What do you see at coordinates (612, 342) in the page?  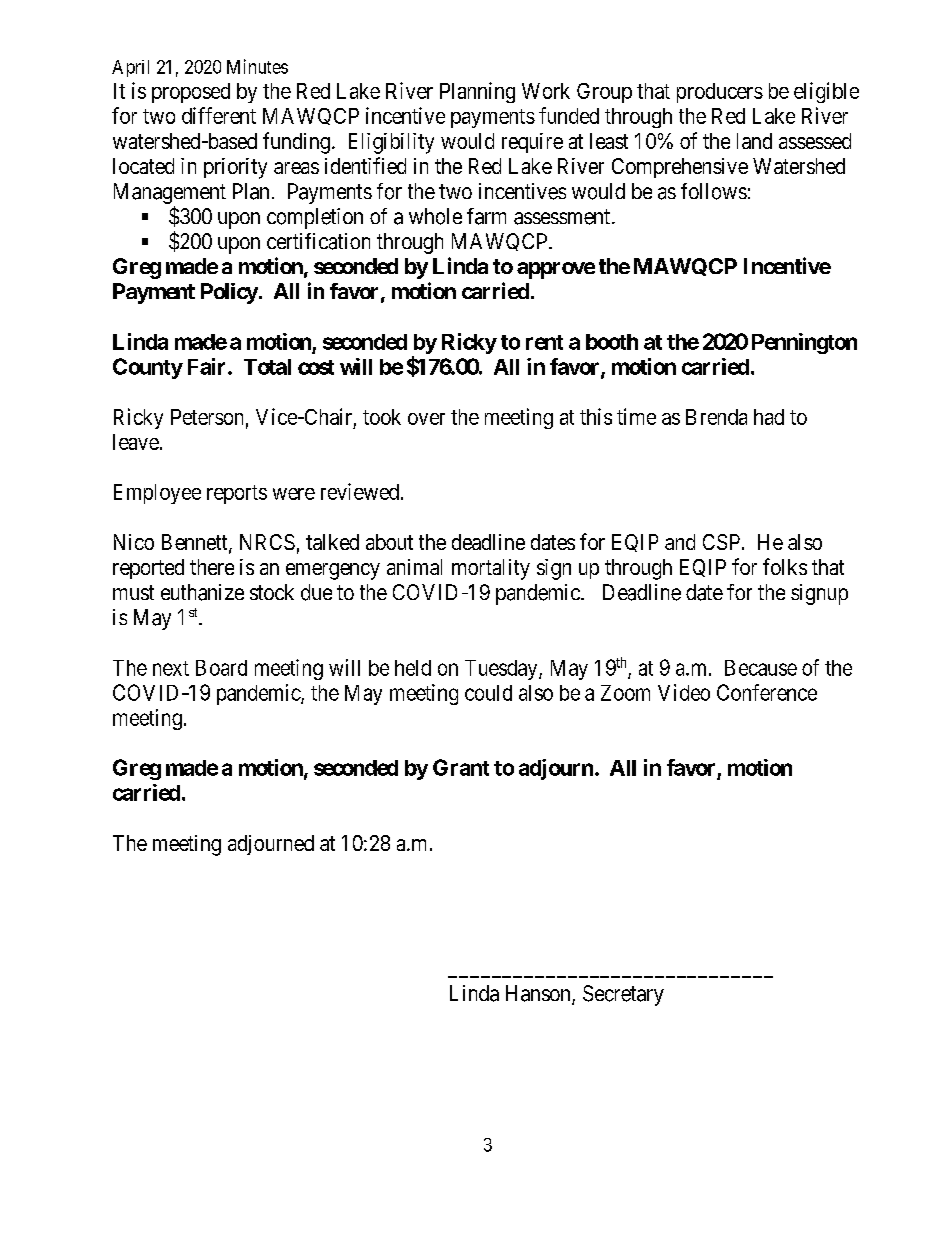 I see `booth` at bounding box center [612, 342].
